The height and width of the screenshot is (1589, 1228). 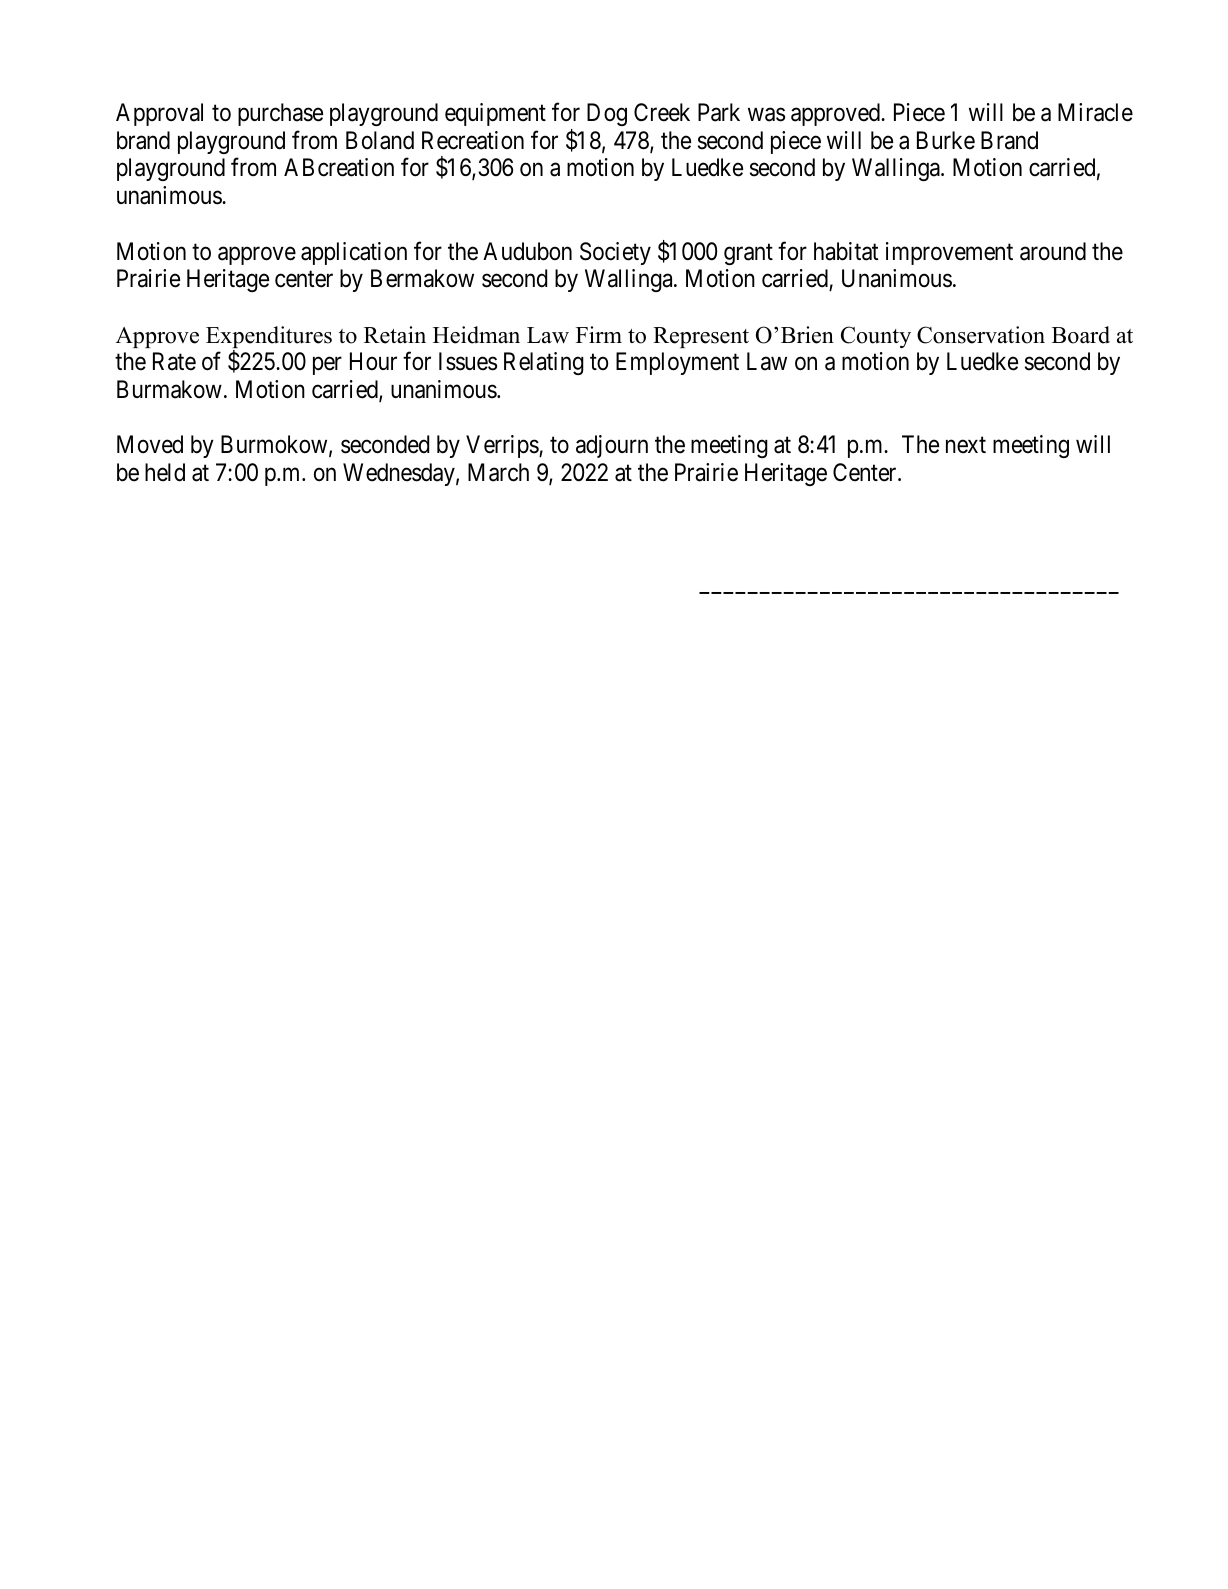 I want to click on Dog, so click(x=607, y=114).
